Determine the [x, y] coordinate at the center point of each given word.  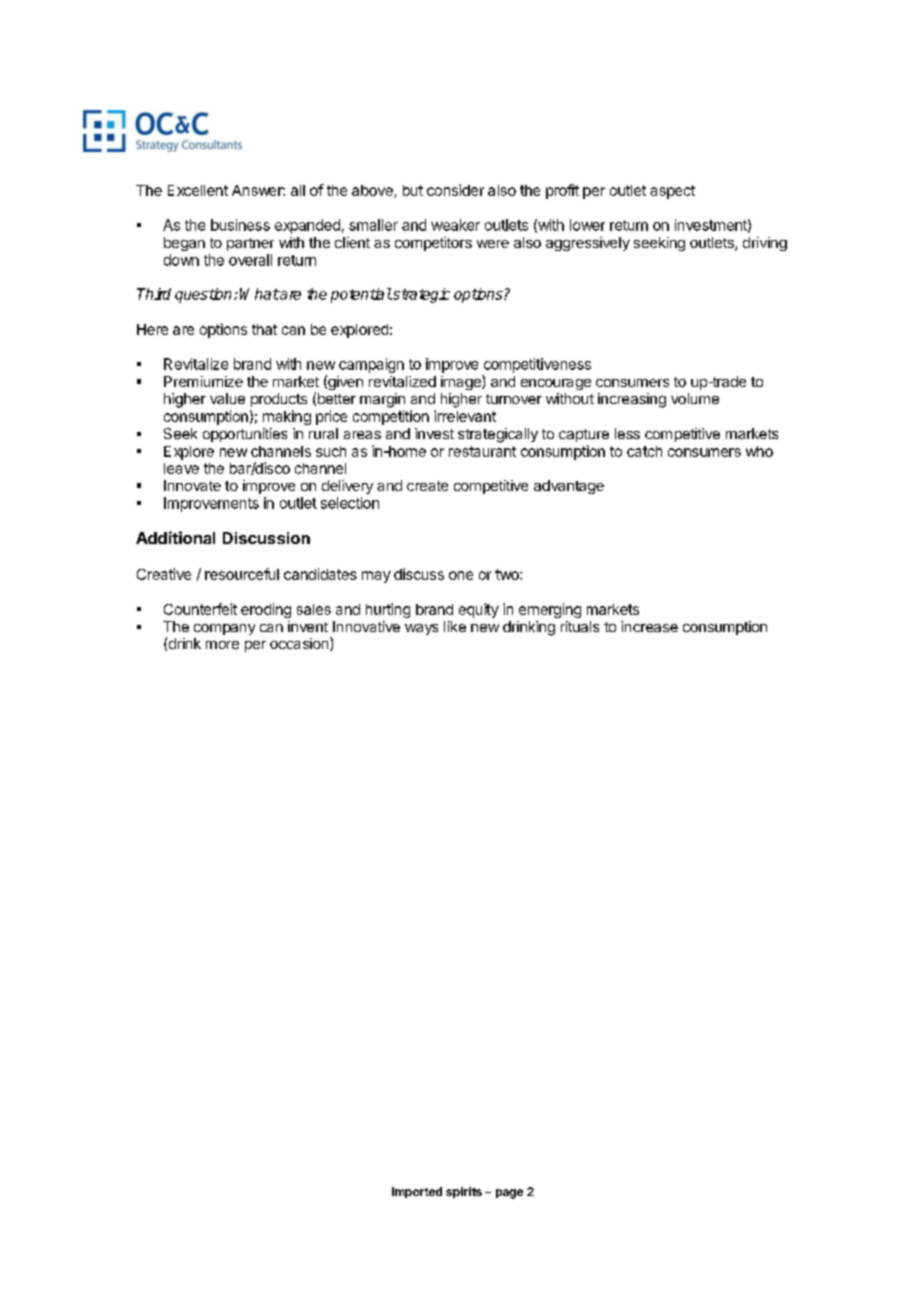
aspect [672, 192]
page [509, 1194]
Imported [417, 1192]
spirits [464, 1192]
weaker [455, 225]
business [240, 225]
